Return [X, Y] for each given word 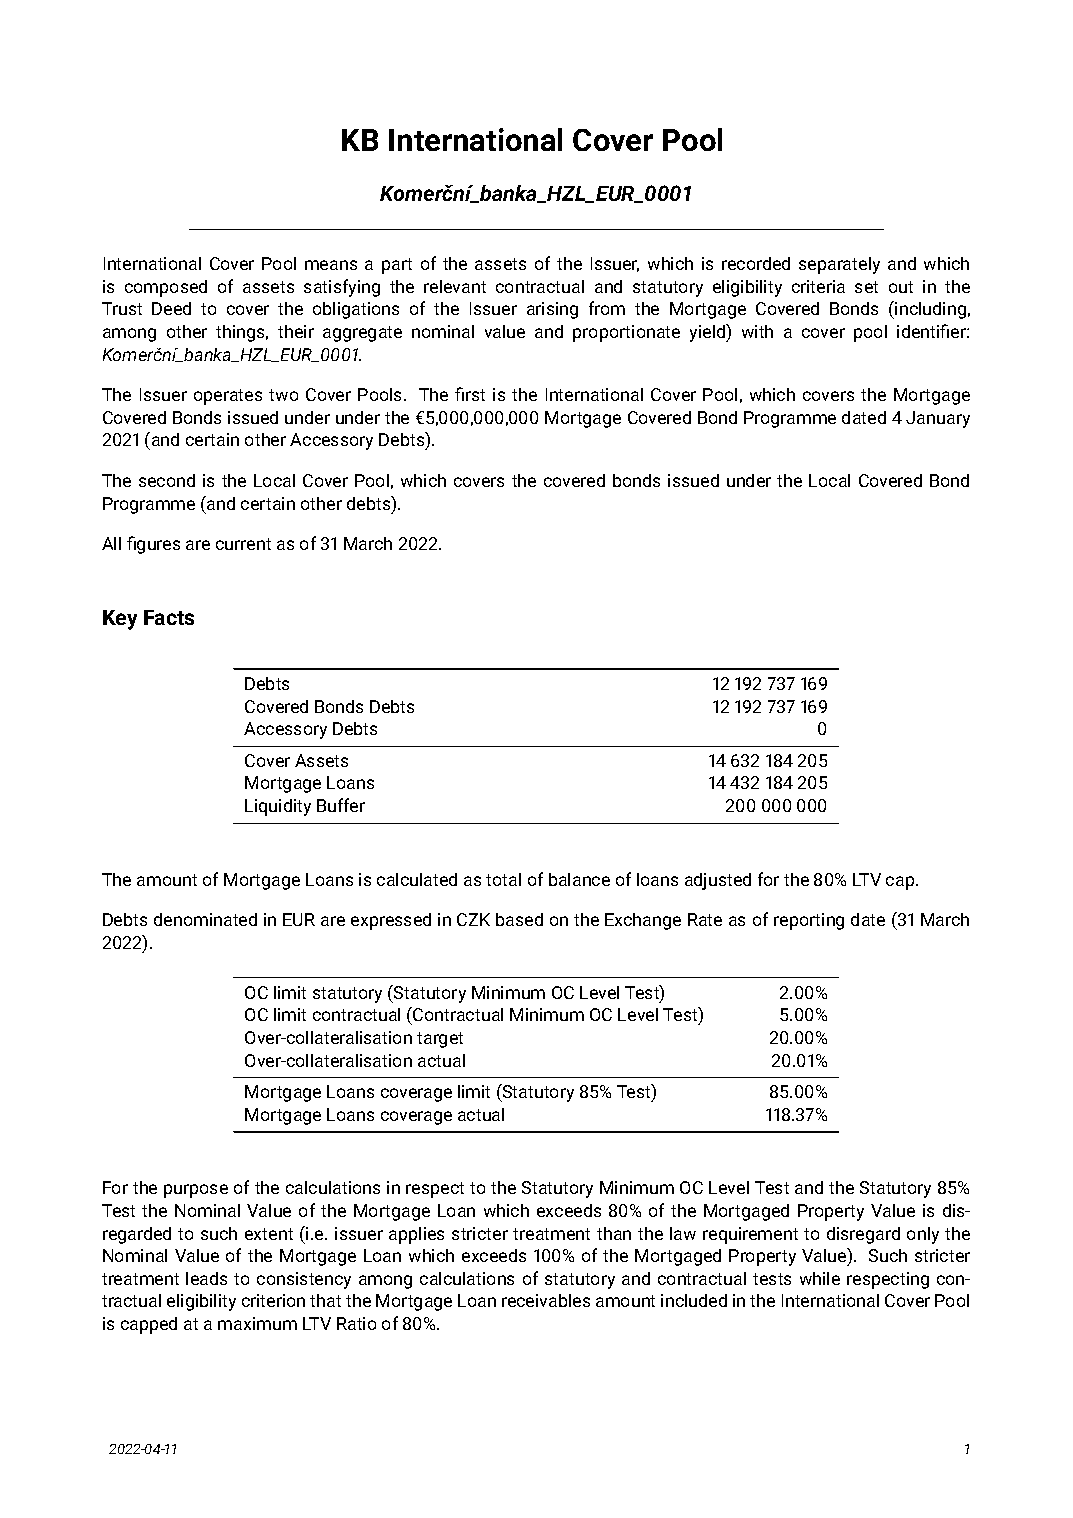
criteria [818, 286]
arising [552, 310]
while [820, 1278]
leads [206, 1278]
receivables [546, 1300]
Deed [171, 308]
